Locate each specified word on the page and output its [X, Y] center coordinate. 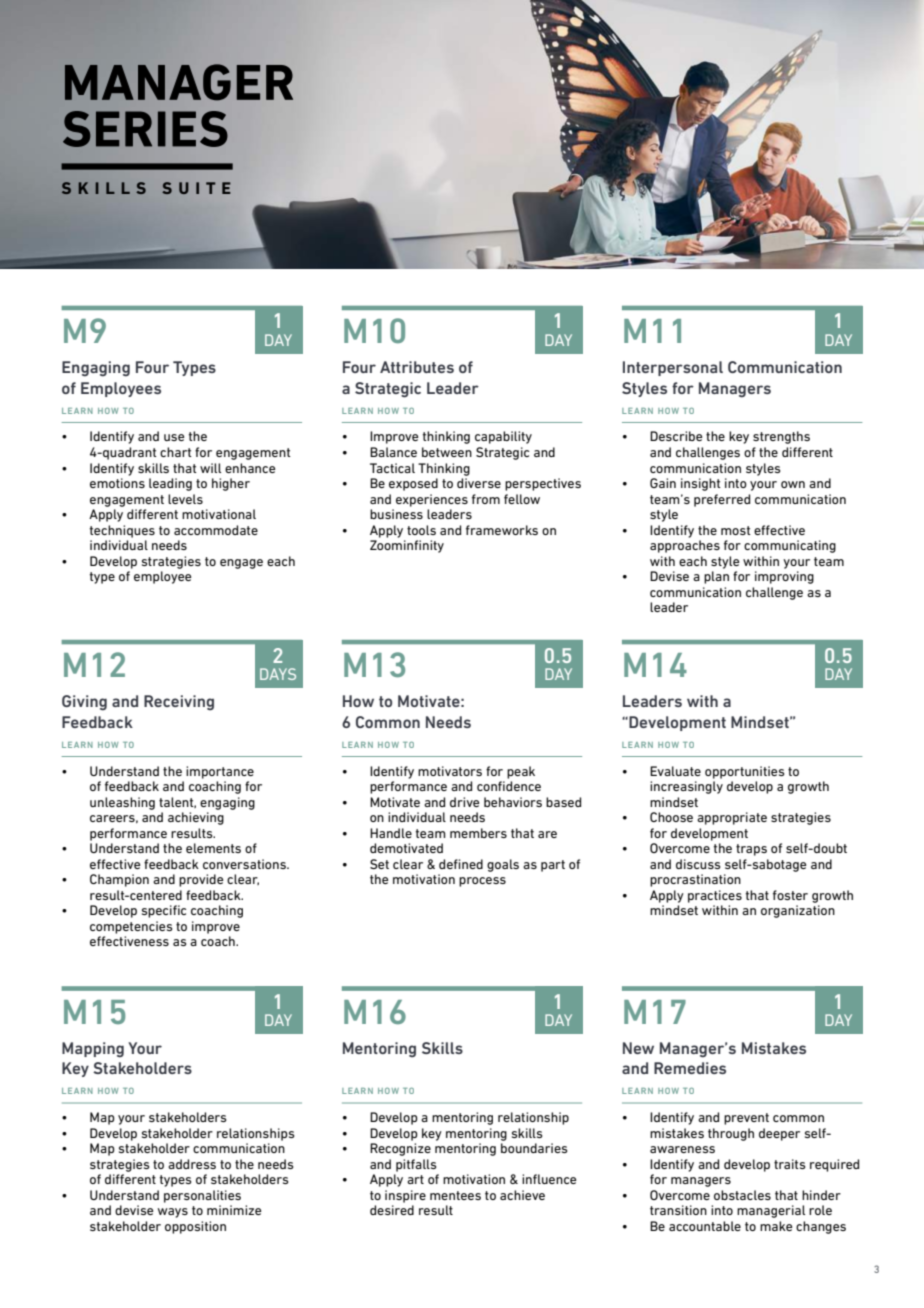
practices [715, 896]
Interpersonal [673, 368]
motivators [450, 771]
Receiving [179, 703]
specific [164, 911]
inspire [405, 1196]
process [482, 882]
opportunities [745, 772]
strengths [781, 437]
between [447, 452]
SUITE [196, 188]
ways [173, 1213]
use [174, 437]
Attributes [417, 367]
